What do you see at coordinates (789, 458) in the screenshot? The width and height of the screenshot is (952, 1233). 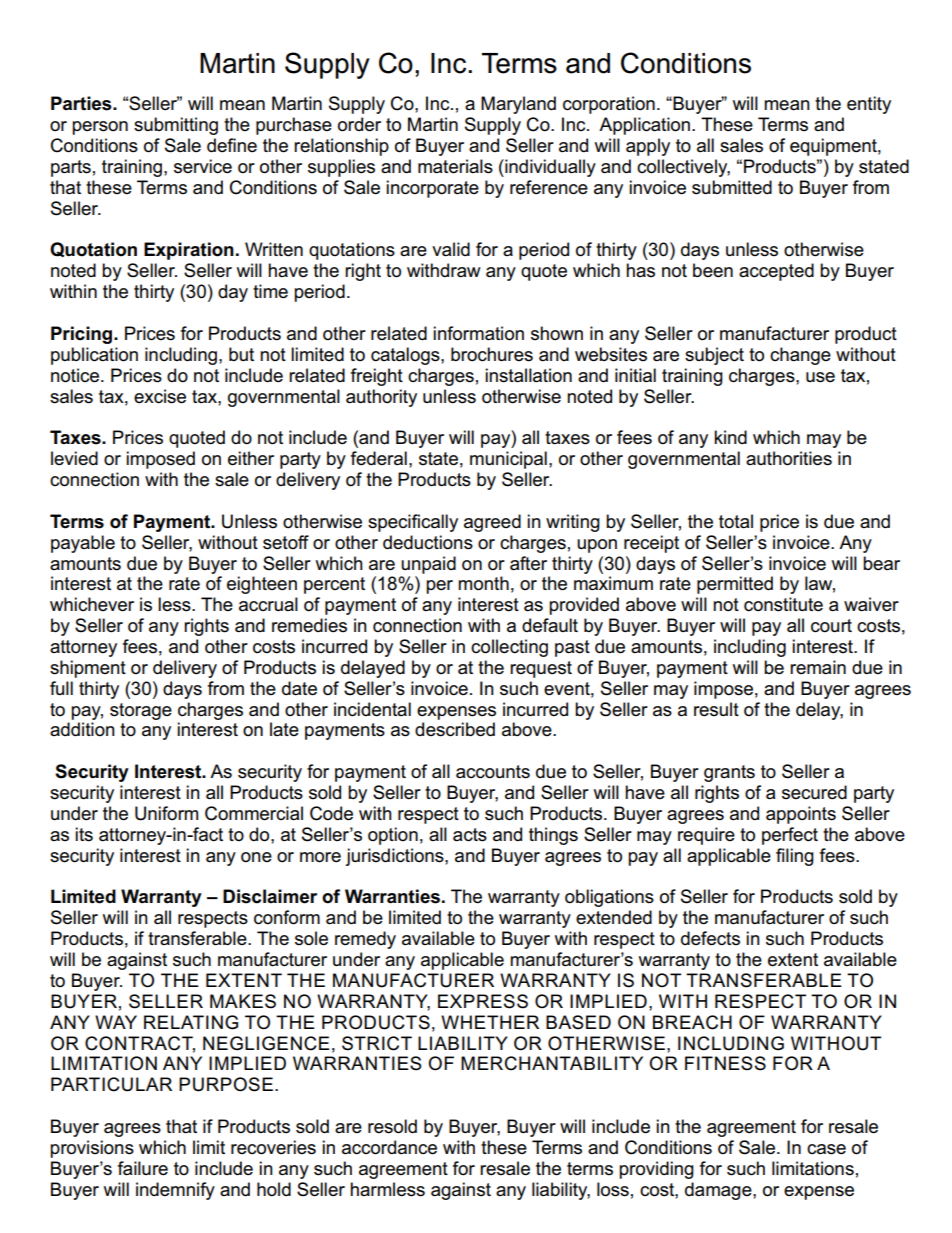 I see `authorities` at bounding box center [789, 458].
